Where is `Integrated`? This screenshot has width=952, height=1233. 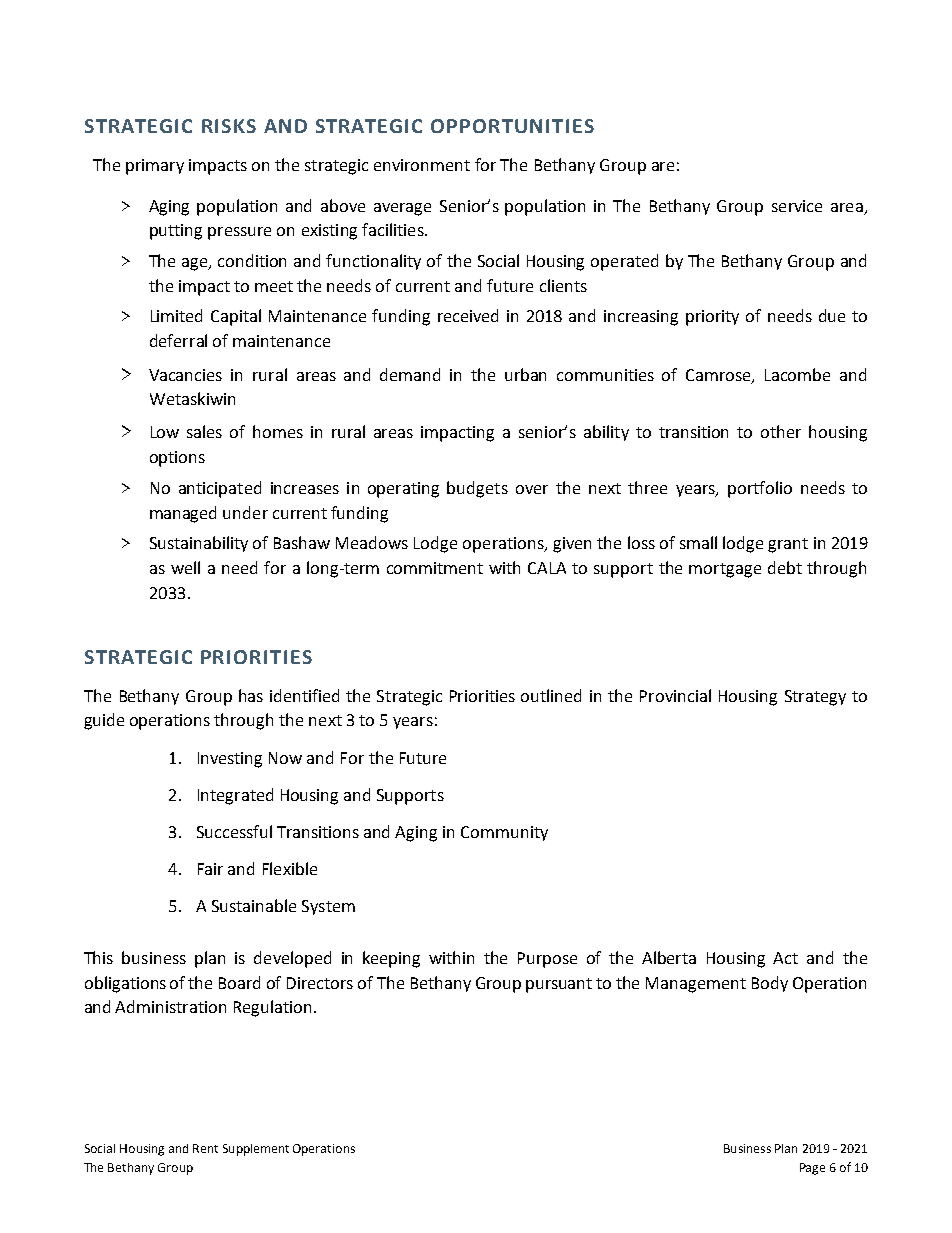
Integrated is located at coordinates (235, 796).
